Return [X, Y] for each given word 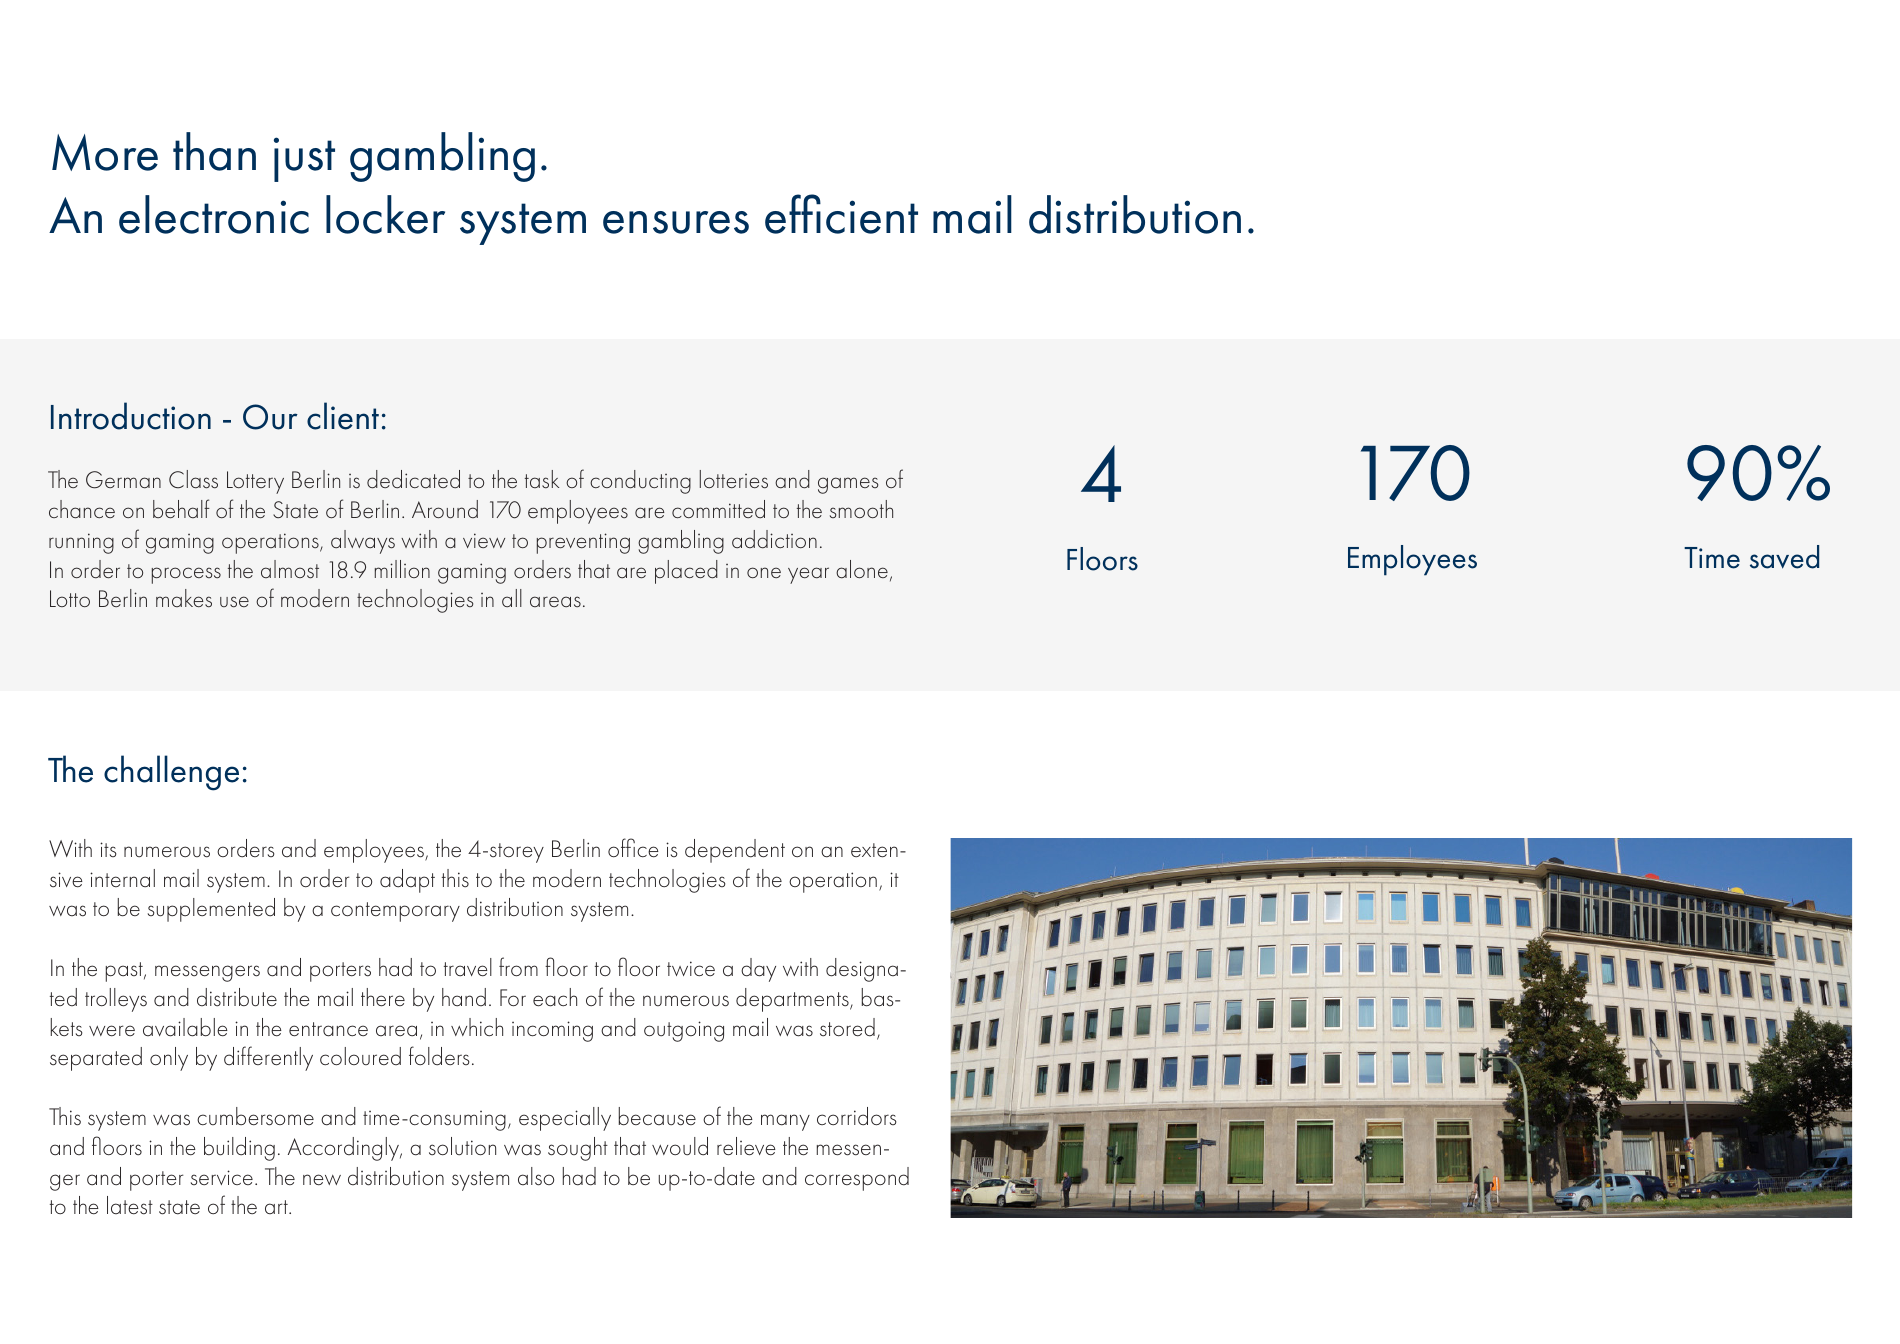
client [343, 416]
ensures [676, 222]
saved [1784, 557]
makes [184, 598]
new [322, 1180]
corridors [856, 1116]
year [808, 575]
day [758, 970]
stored [847, 1027]
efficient [841, 214]
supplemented [211, 910]
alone [862, 569]
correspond [857, 1179]
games [848, 485]
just [304, 159]
